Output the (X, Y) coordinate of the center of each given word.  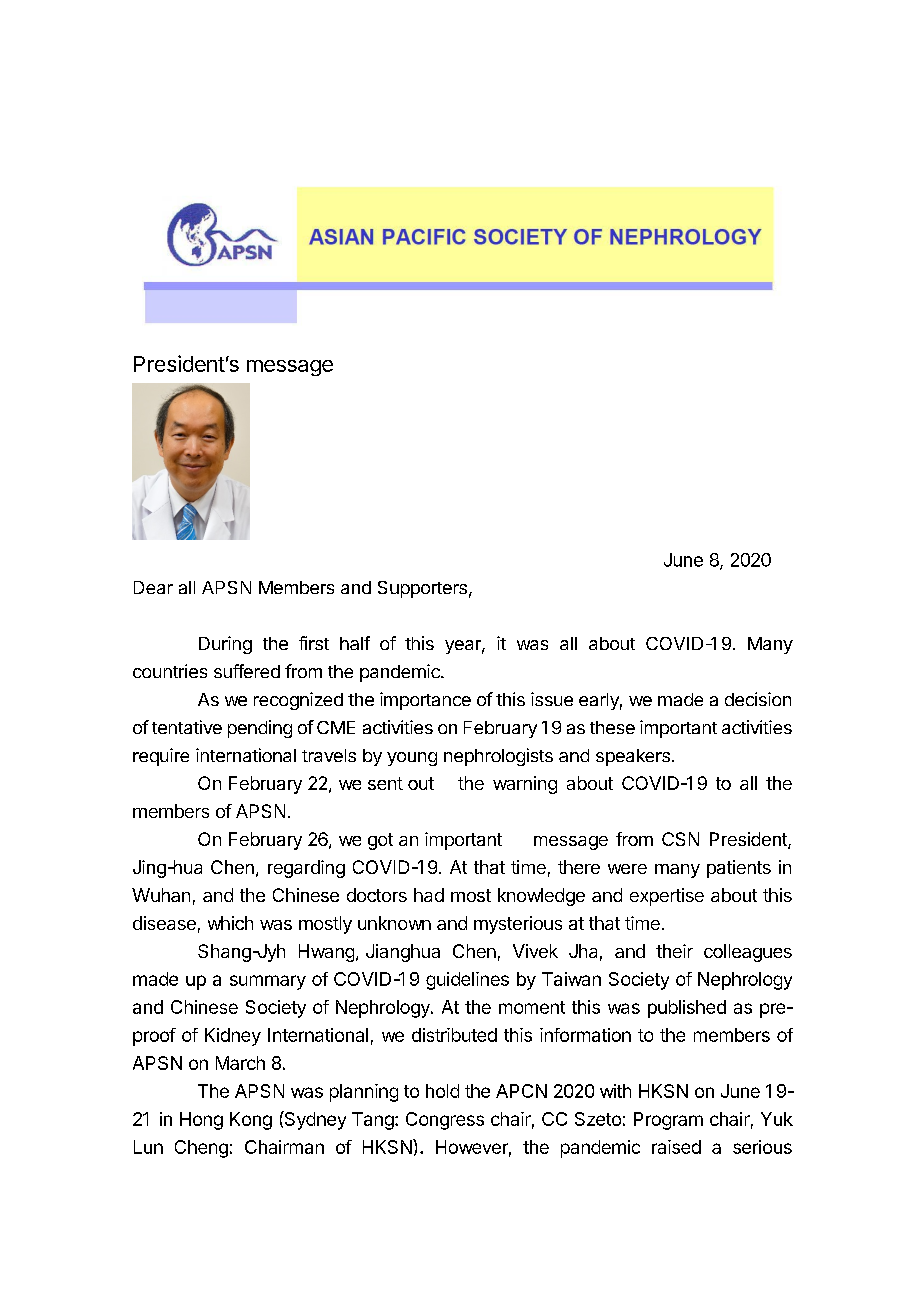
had (429, 895)
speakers (633, 757)
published (687, 1009)
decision (758, 699)
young (412, 759)
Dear (153, 587)
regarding (306, 869)
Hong (201, 1121)
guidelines (467, 981)
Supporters (422, 589)
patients (739, 869)
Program (668, 1121)
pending (260, 729)
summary (268, 982)
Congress (445, 1121)
